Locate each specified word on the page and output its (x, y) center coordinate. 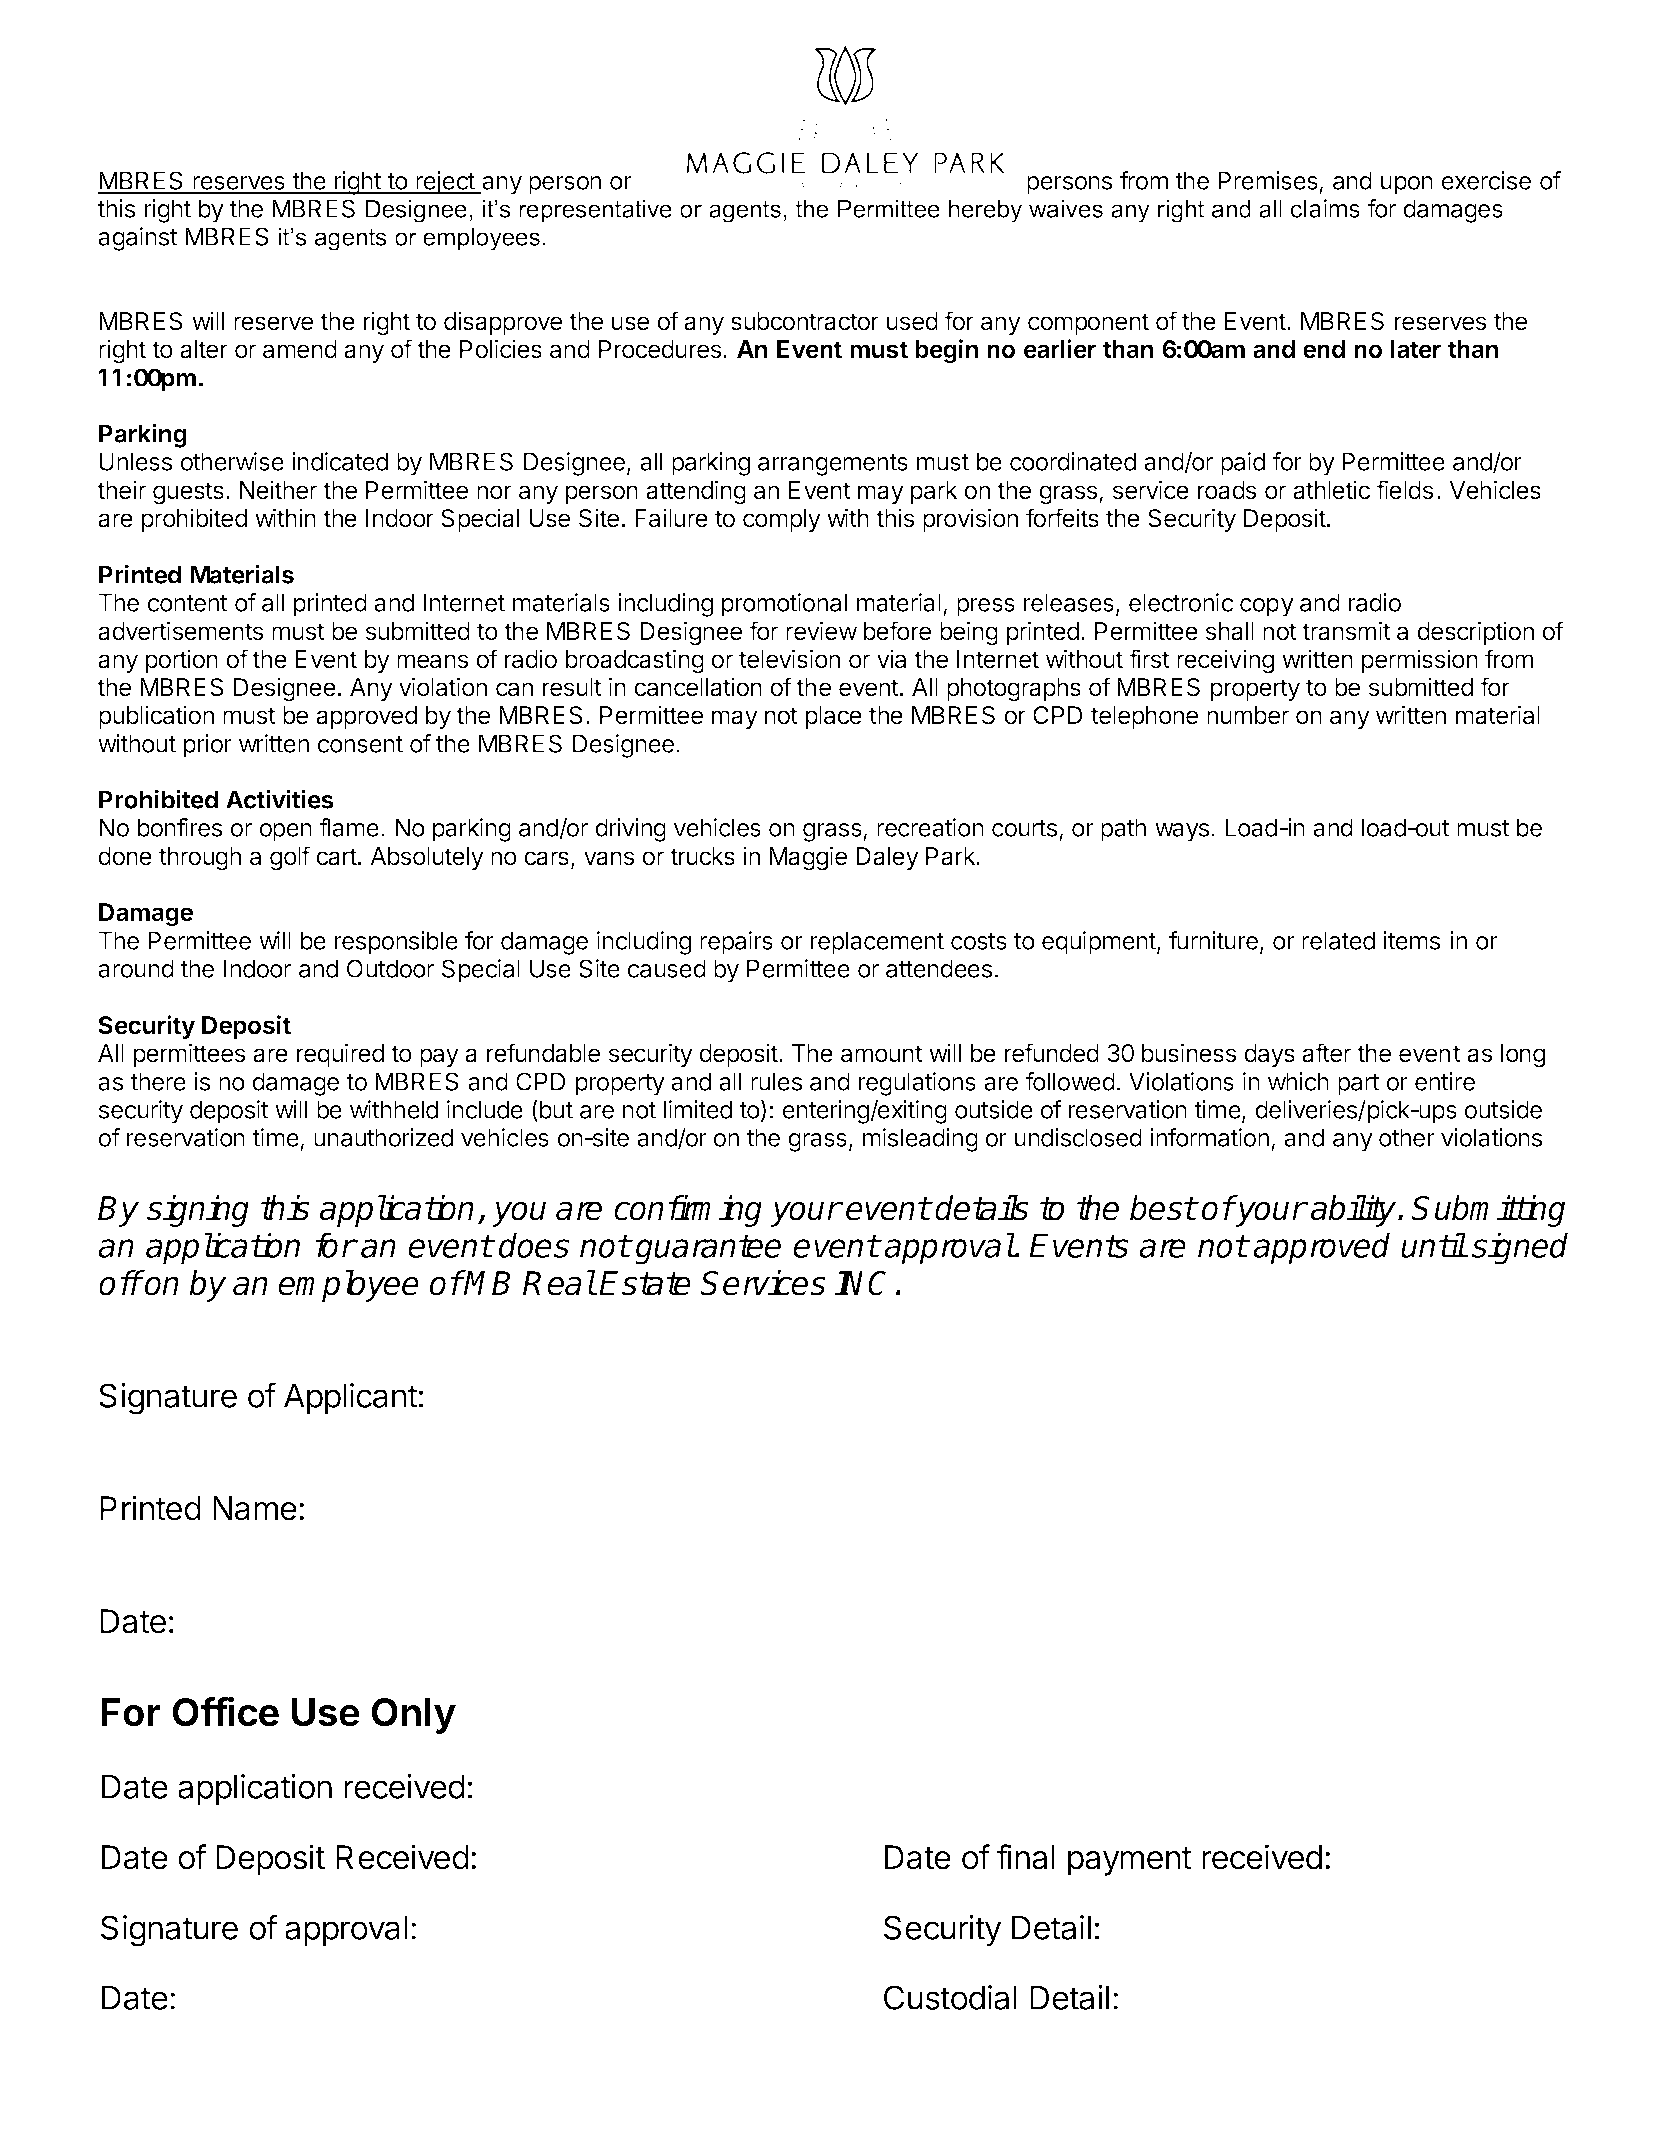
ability (1354, 1211)
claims (1325, 208)
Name (255, 1508)
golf (290, 858)
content (187, 603)
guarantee (708, 1249)
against (138, 239)
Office (225, 1711)
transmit (1346, 631)
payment (1130, 1861)
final (1026, 1857)
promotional (784, 605)
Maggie (808, 858)
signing (198, 1211)
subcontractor (805, 321)
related (1338, 940)
